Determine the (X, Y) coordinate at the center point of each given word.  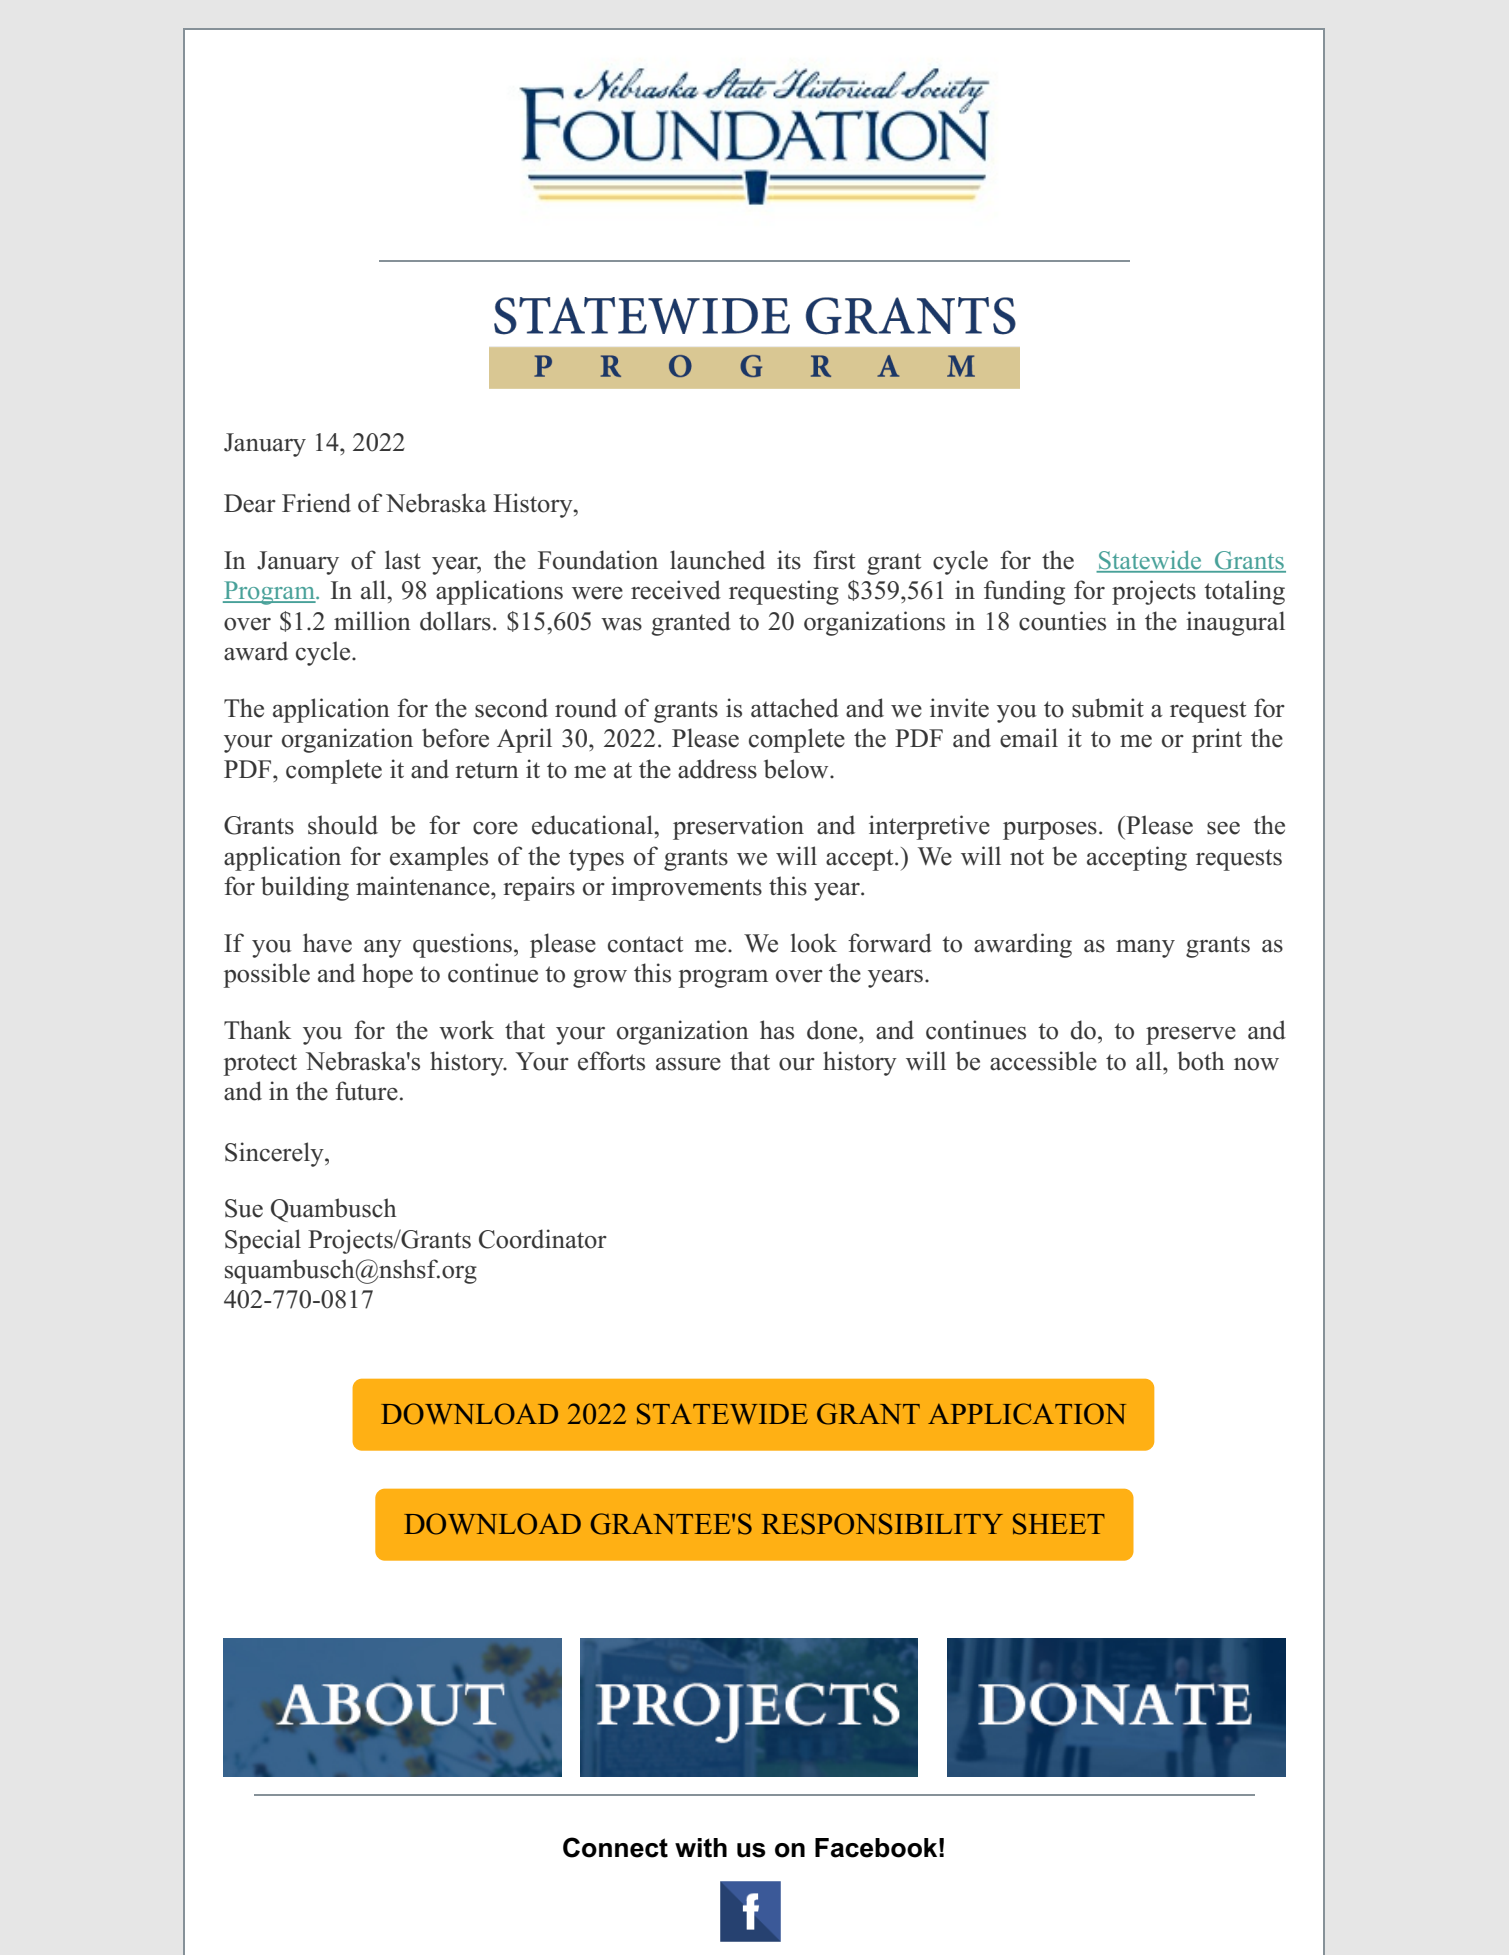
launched (717, 560)
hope (387, 975)
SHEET (1059, 1524)
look (814, 943)
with (701, 1848)
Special (263, 1241)
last (403, 560)
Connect (615, 1847)
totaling (1244, 592)
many (1145, 949)
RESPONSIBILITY (882, 1524)
